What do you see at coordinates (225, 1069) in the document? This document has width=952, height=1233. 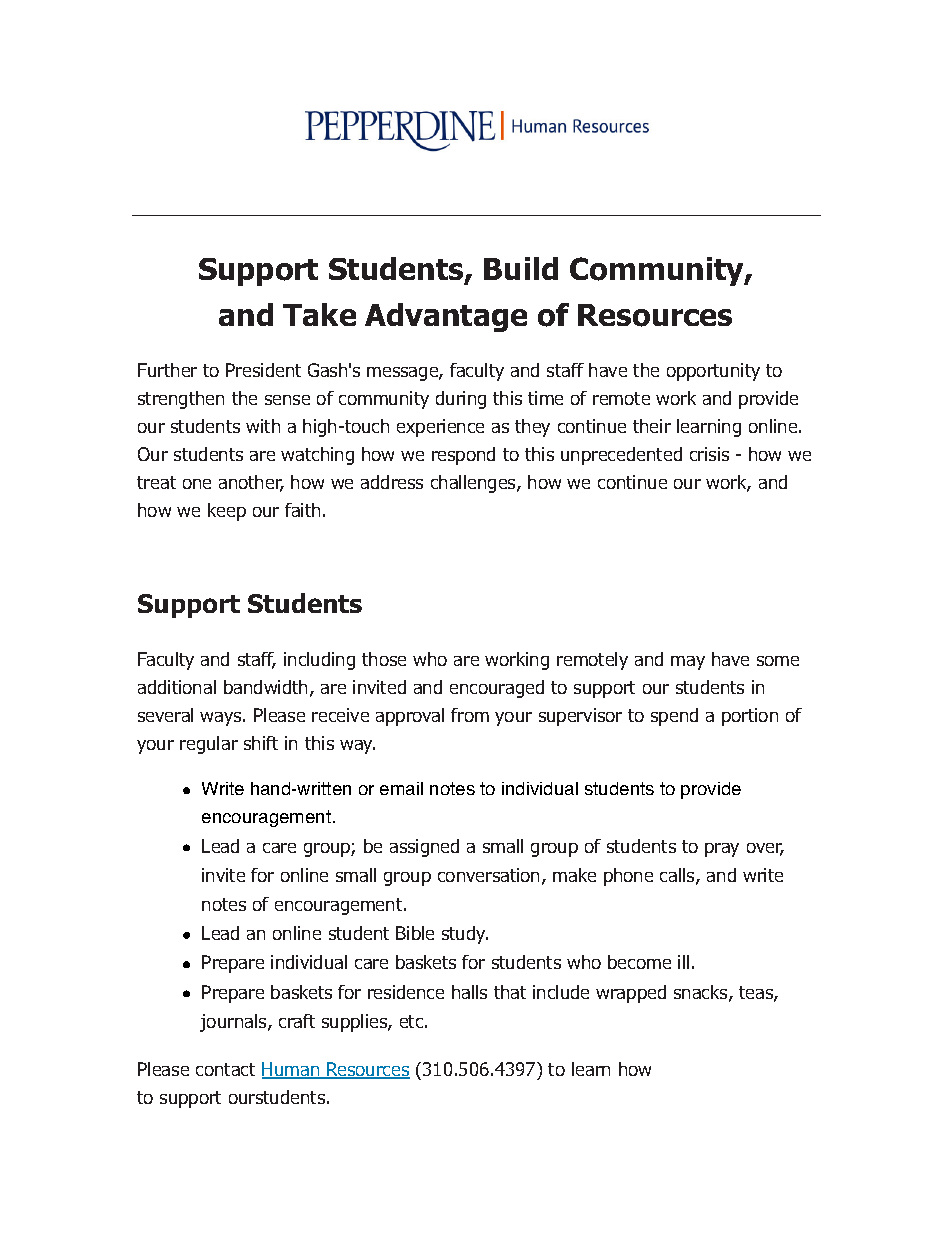 I see `contact` at bounding box center [225, 1069].
